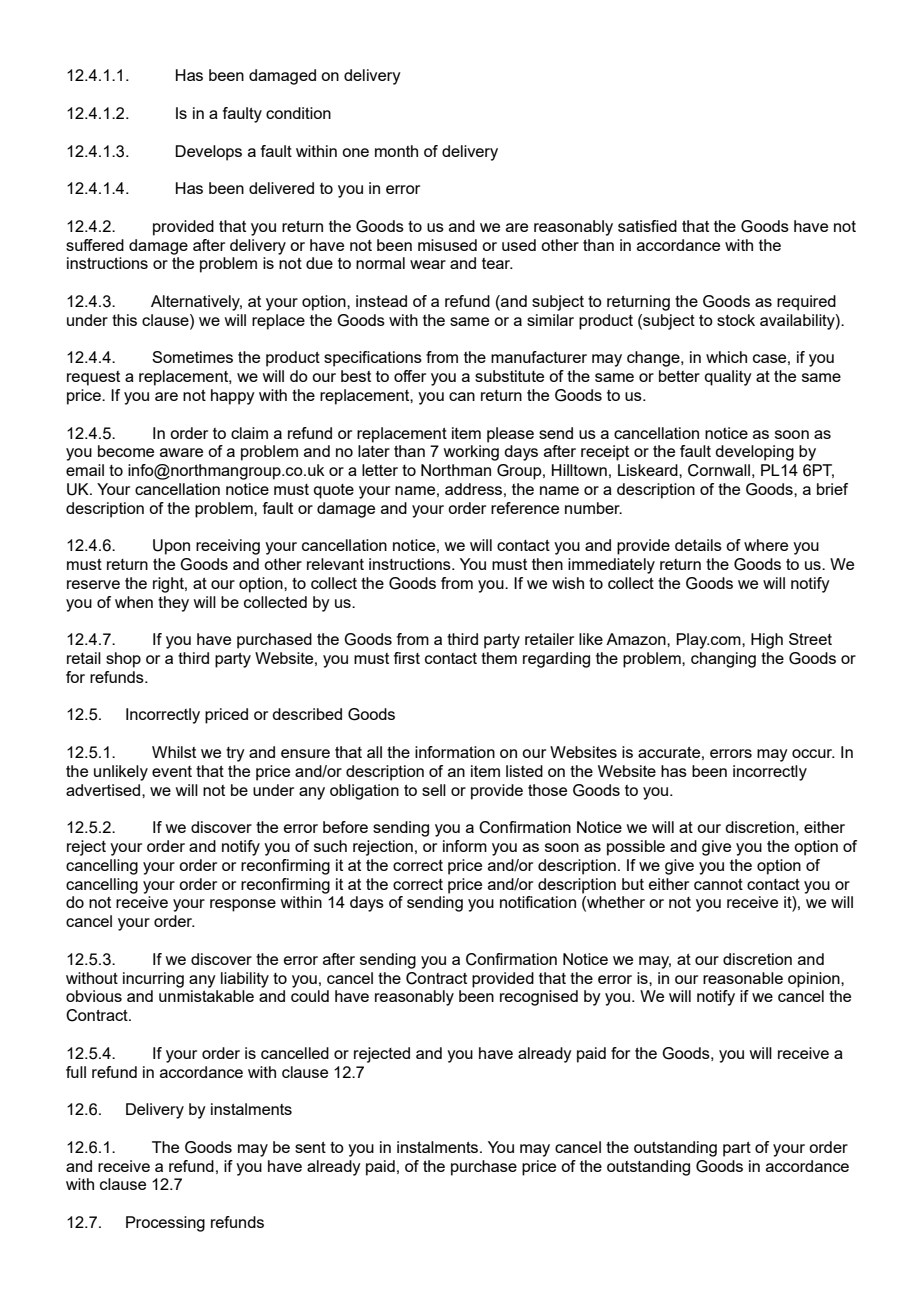  Describe the element at coordinates (743, 978) in the page. I see `reasonable` at that location.
